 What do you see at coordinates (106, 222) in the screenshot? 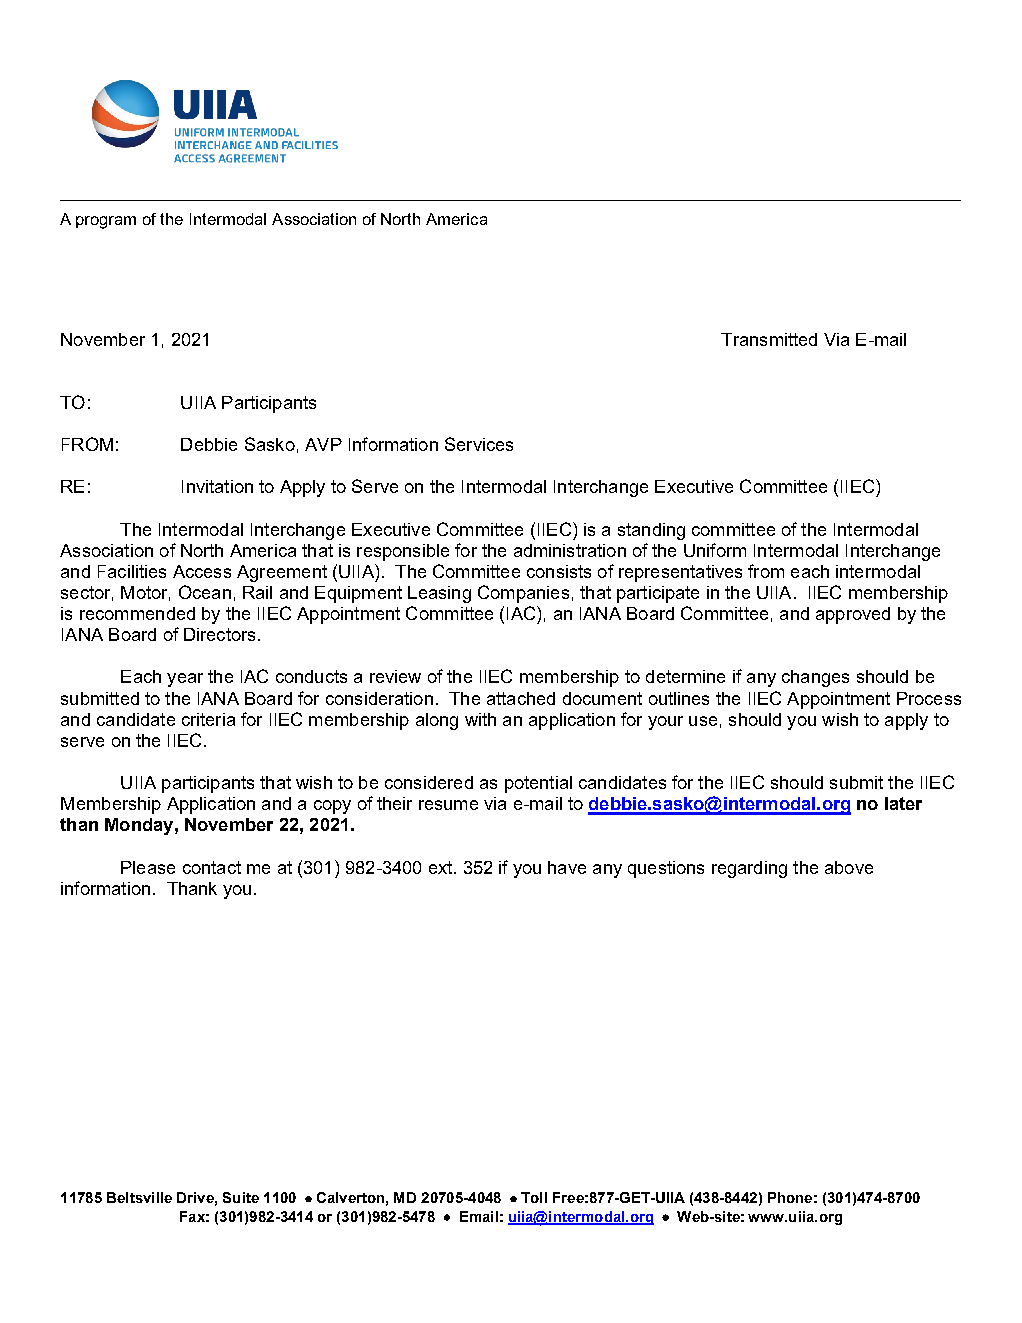
I see `program` at bounding box center [106, 222].
